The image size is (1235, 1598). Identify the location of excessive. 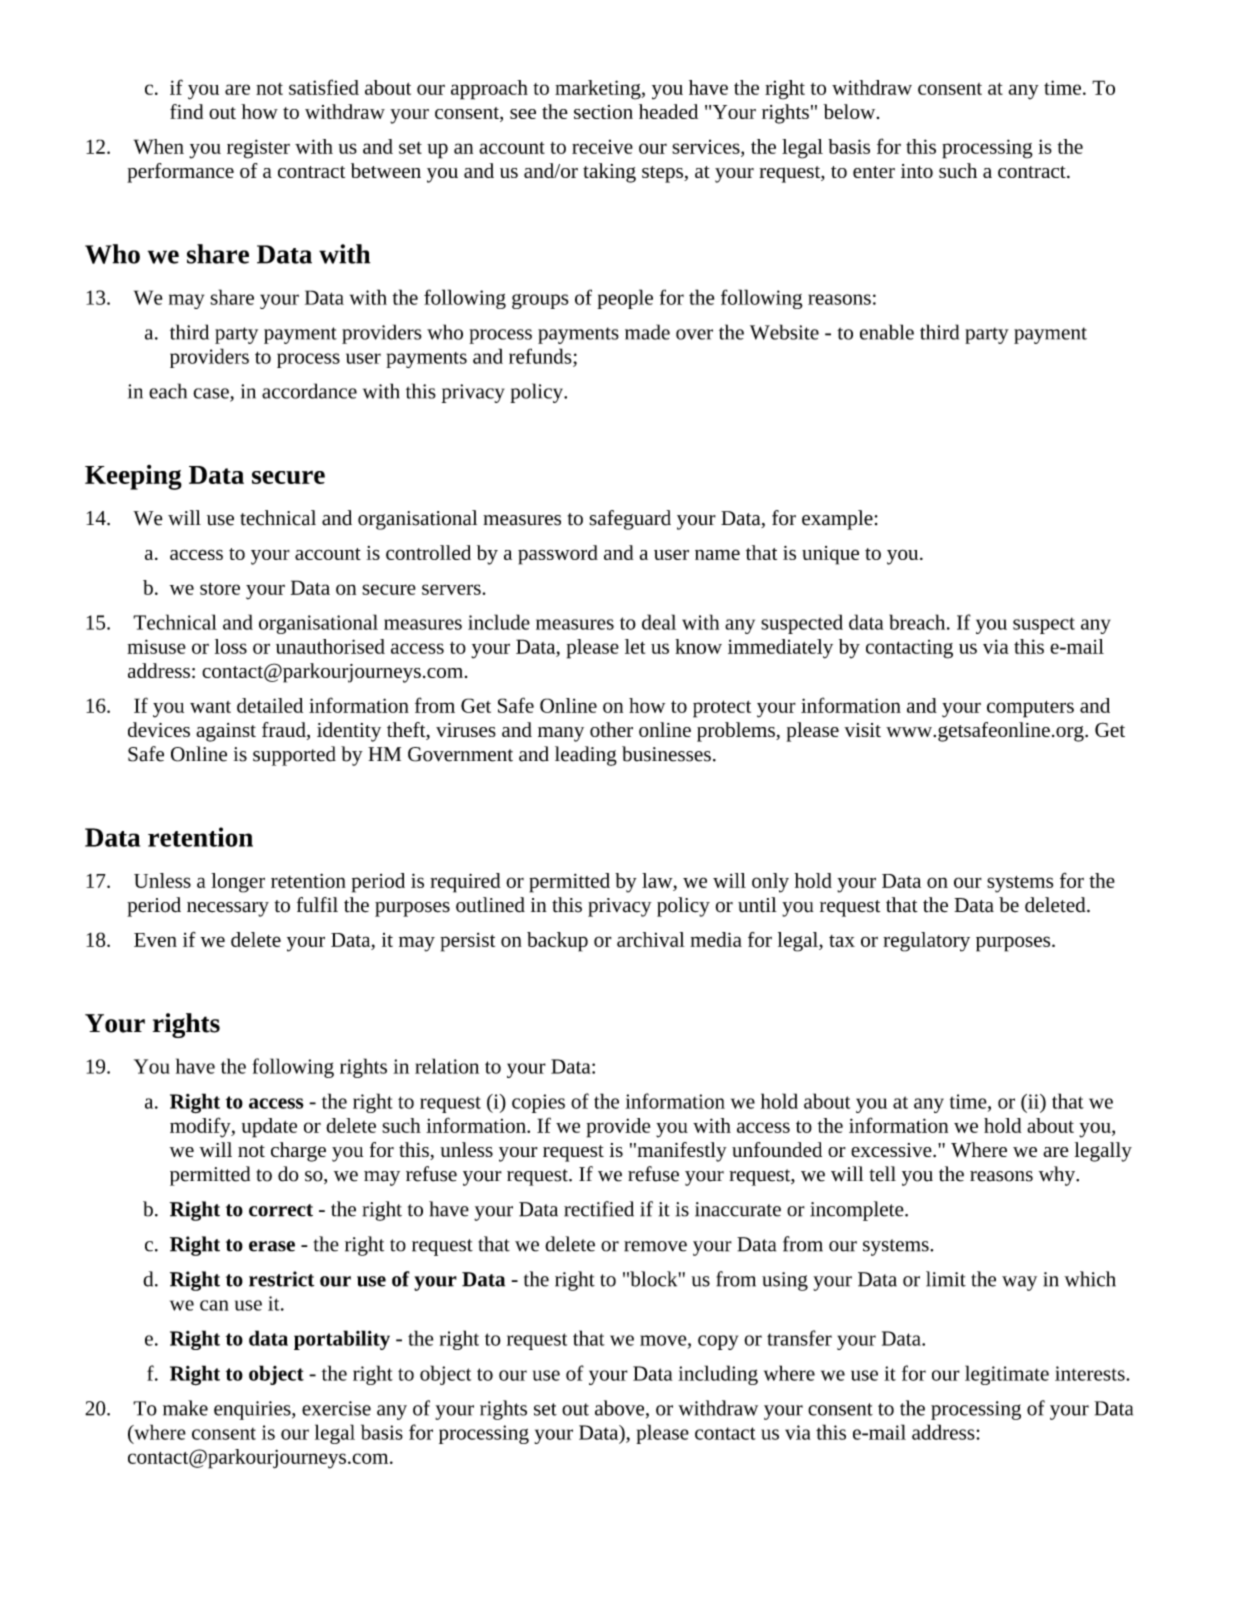
(892, 1150).
